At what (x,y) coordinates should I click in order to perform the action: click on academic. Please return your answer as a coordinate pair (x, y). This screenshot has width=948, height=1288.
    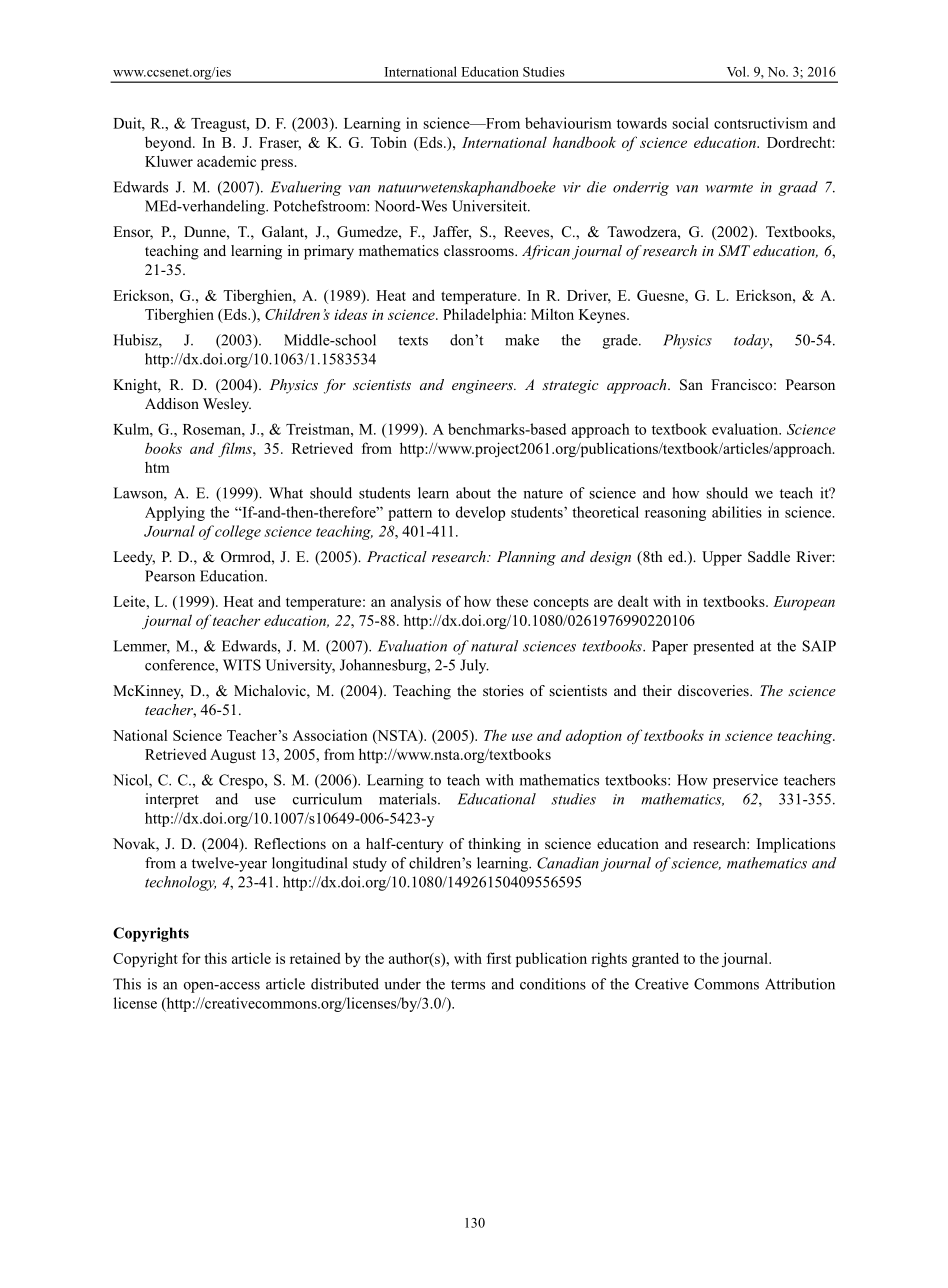
    Looking at the image, I should click on (226, 161).
